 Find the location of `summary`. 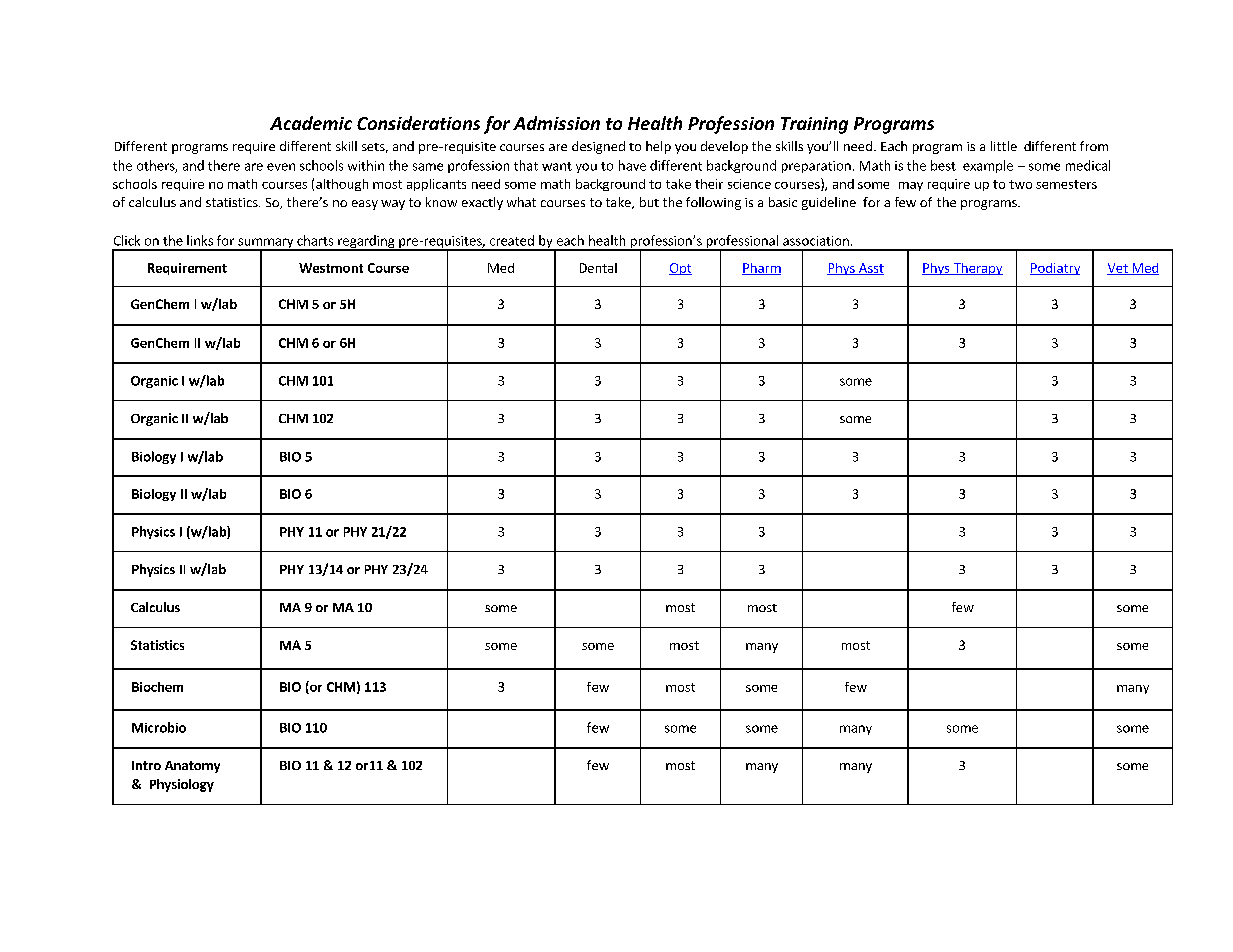

summary is located at coordinates (266, 244).
